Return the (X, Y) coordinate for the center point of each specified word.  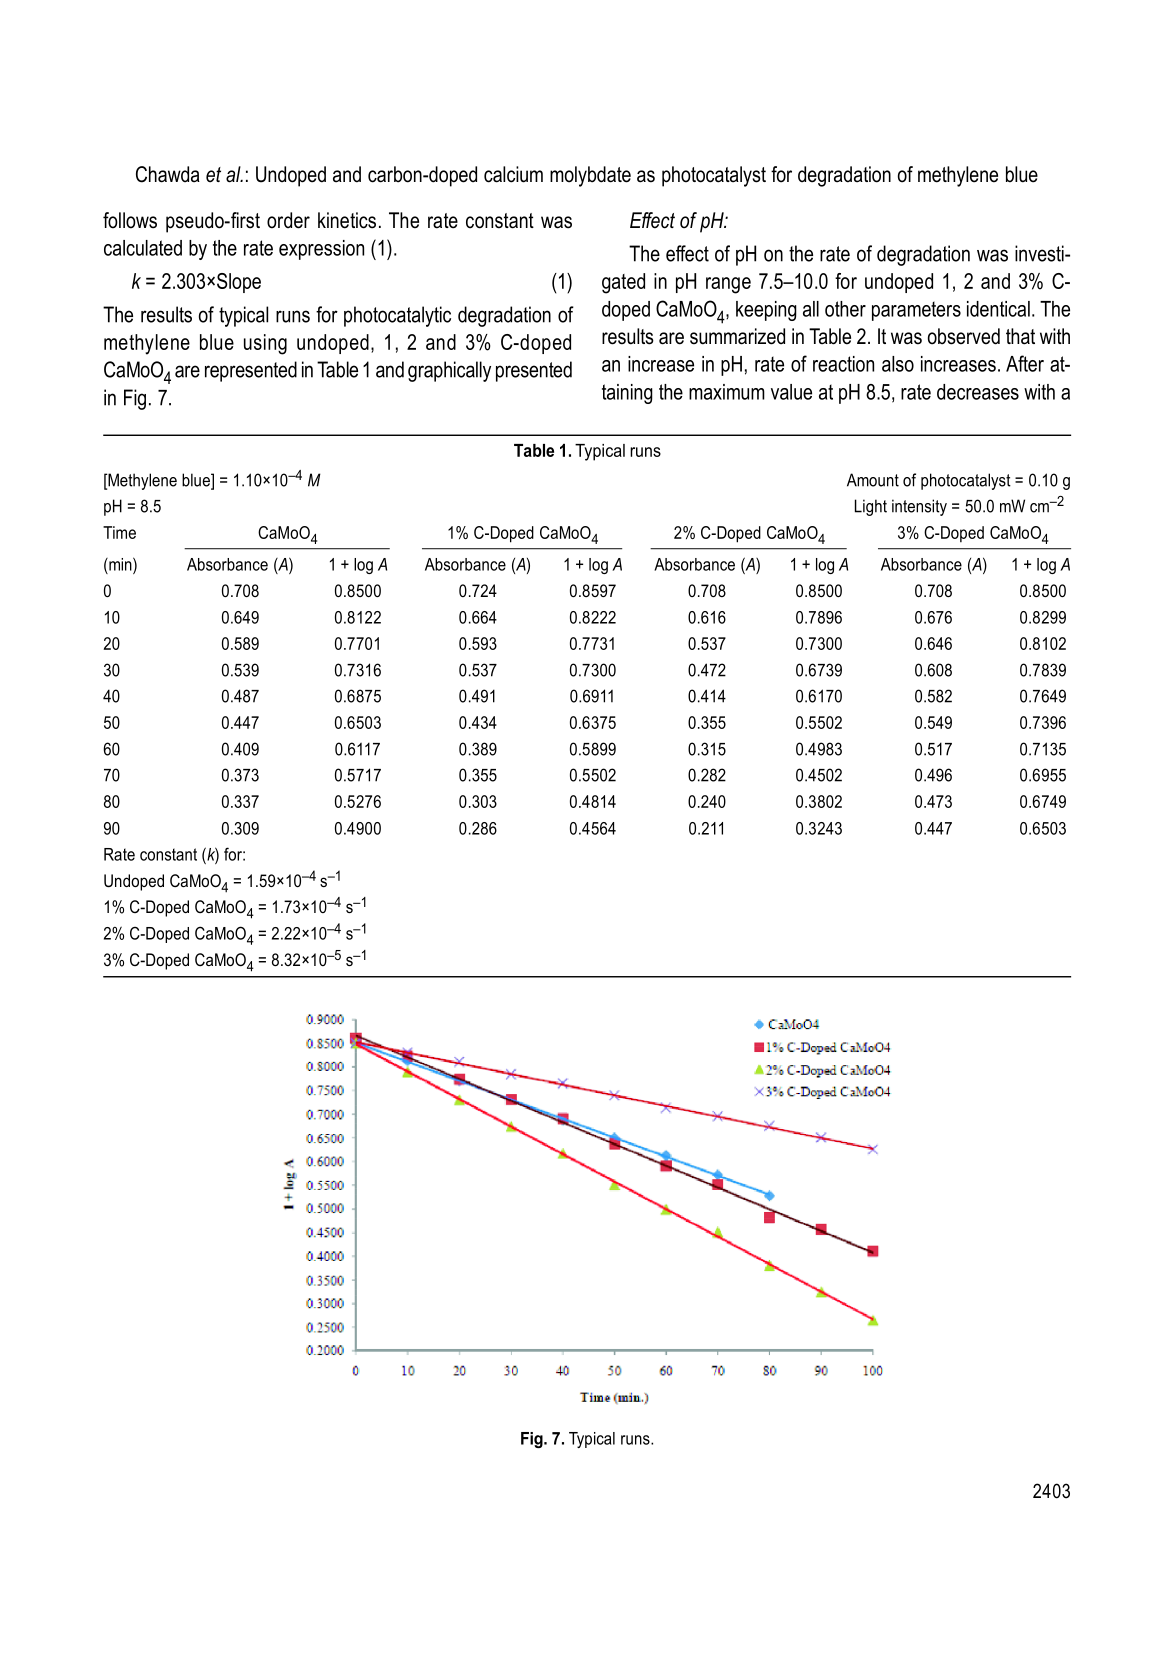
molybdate (590, 176)
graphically (449, 371)
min (120, 564)
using (265, 344)
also (898, 364)
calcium (513, 174)
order (288, 220)
